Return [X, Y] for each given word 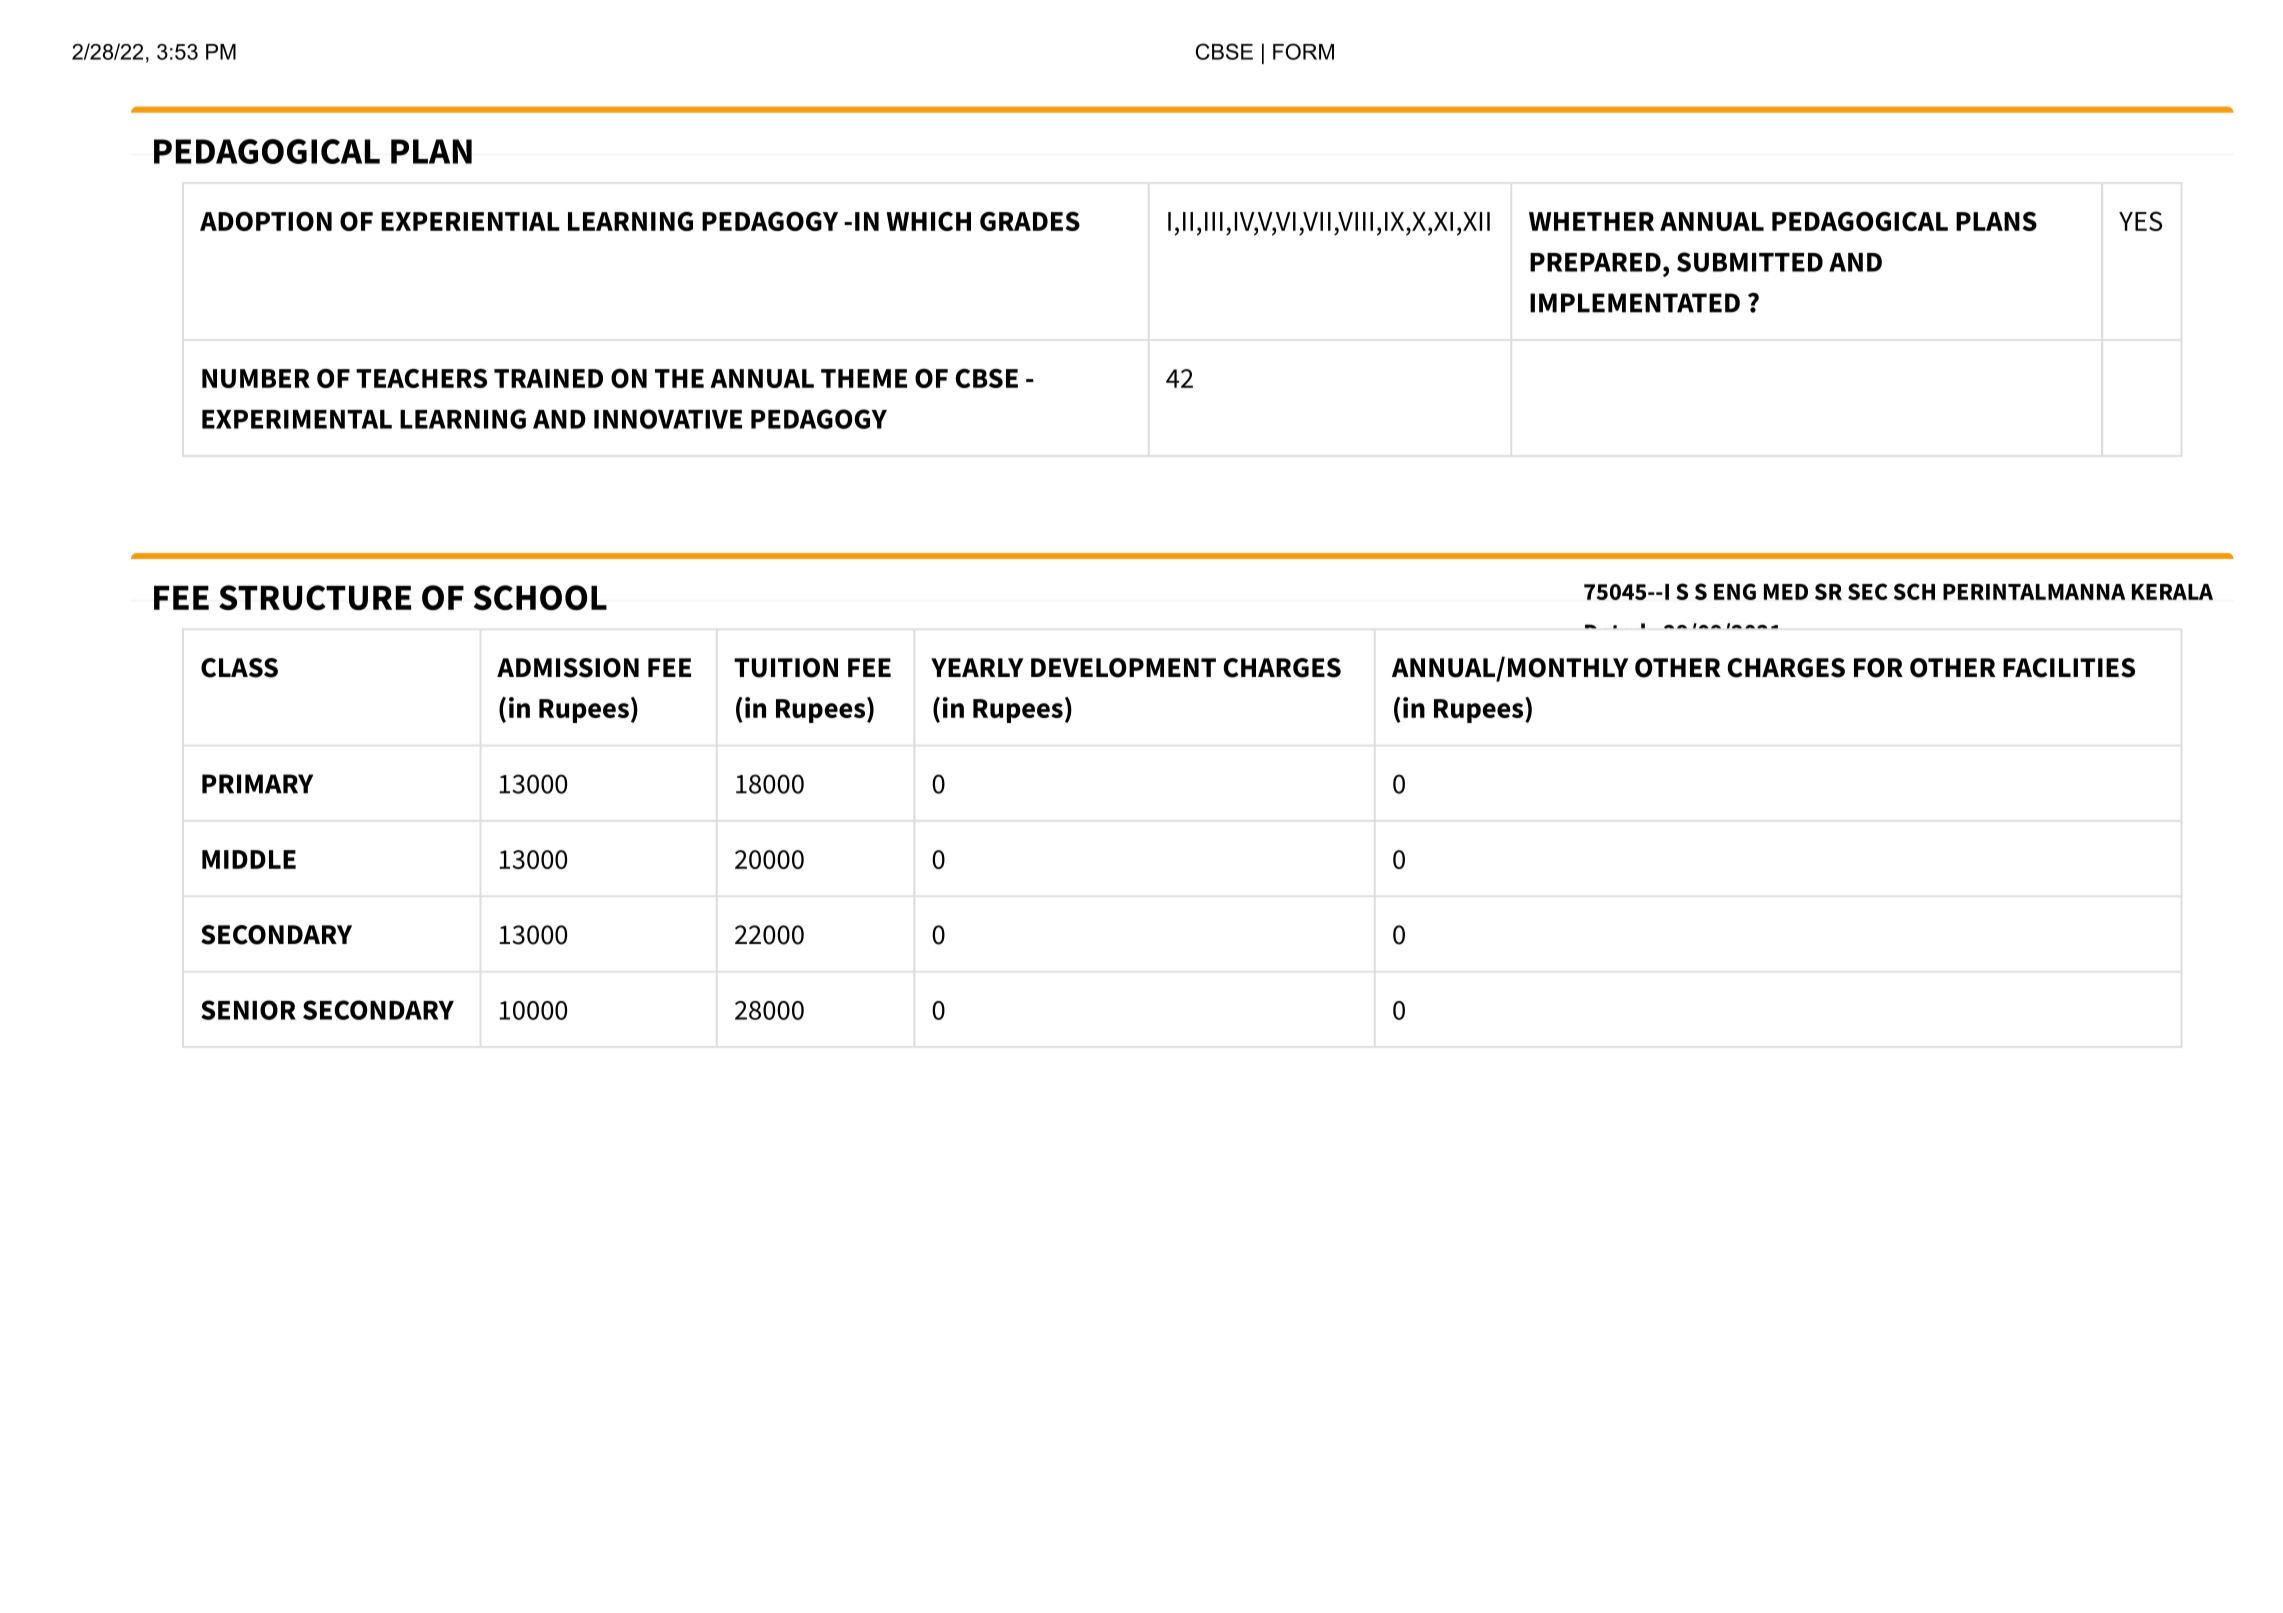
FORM [1303, 51]
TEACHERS [421, 378]
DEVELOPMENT [1123, 668]
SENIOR [248, 1010]
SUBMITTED [1750, 262]
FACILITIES [2069, 668]
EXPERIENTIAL [470, 221]
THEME [864, 378]
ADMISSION [568, 668]
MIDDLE [249, 859]
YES [2140, 221]
